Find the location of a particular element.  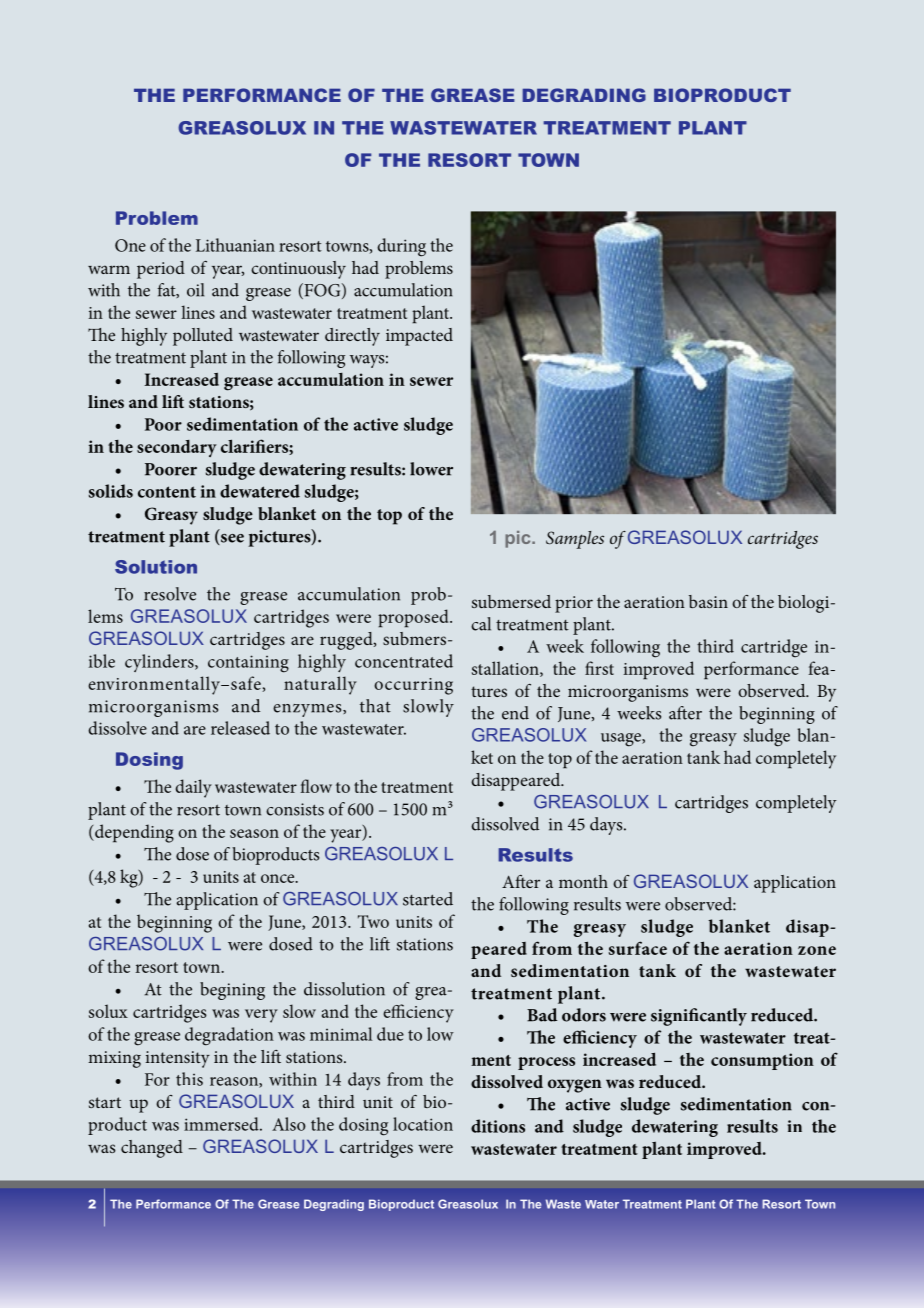

first is located at coordinates (599, 668).
